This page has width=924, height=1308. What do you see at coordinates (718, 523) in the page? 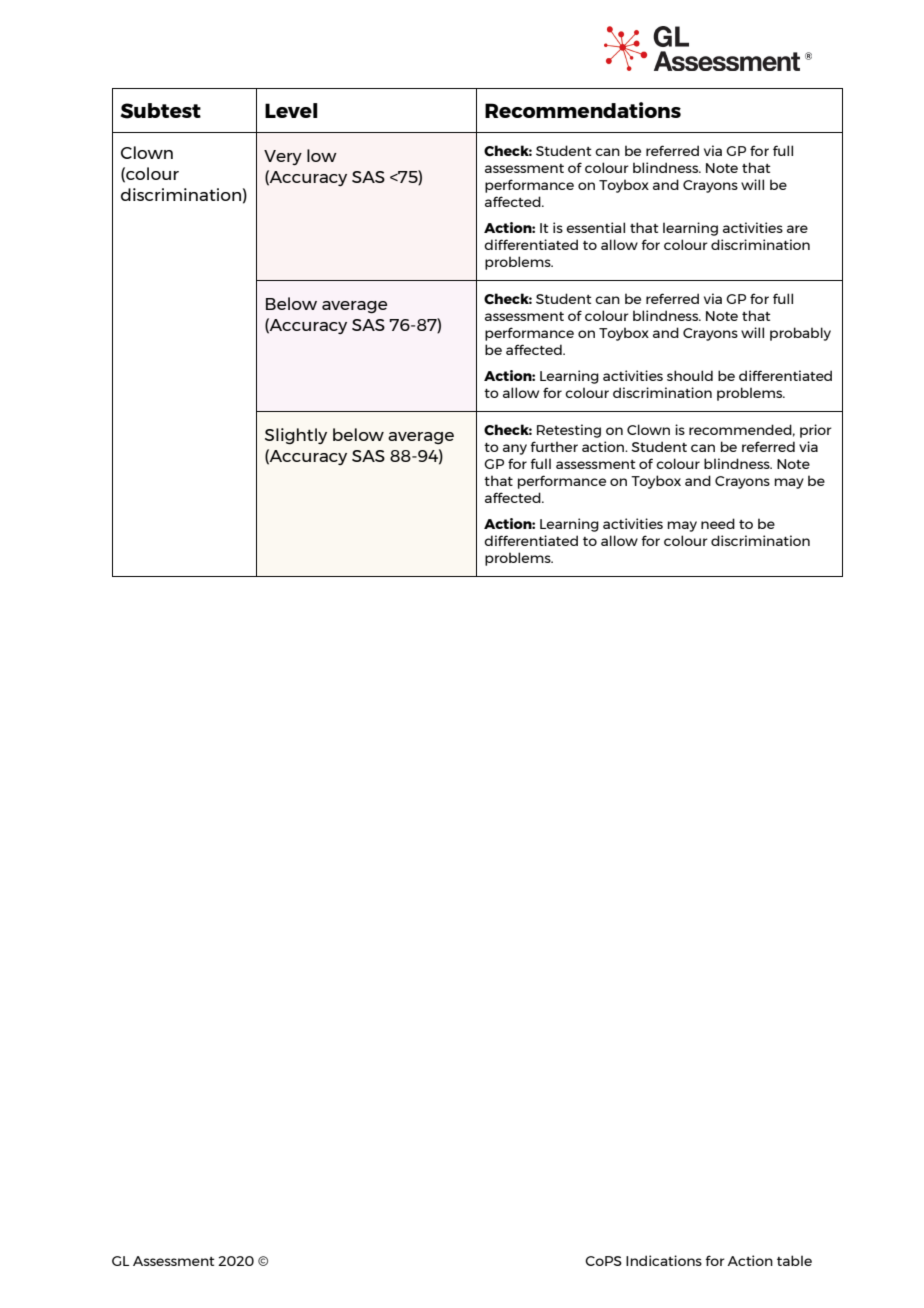
I see `need` at bounding box center [718, 523].
